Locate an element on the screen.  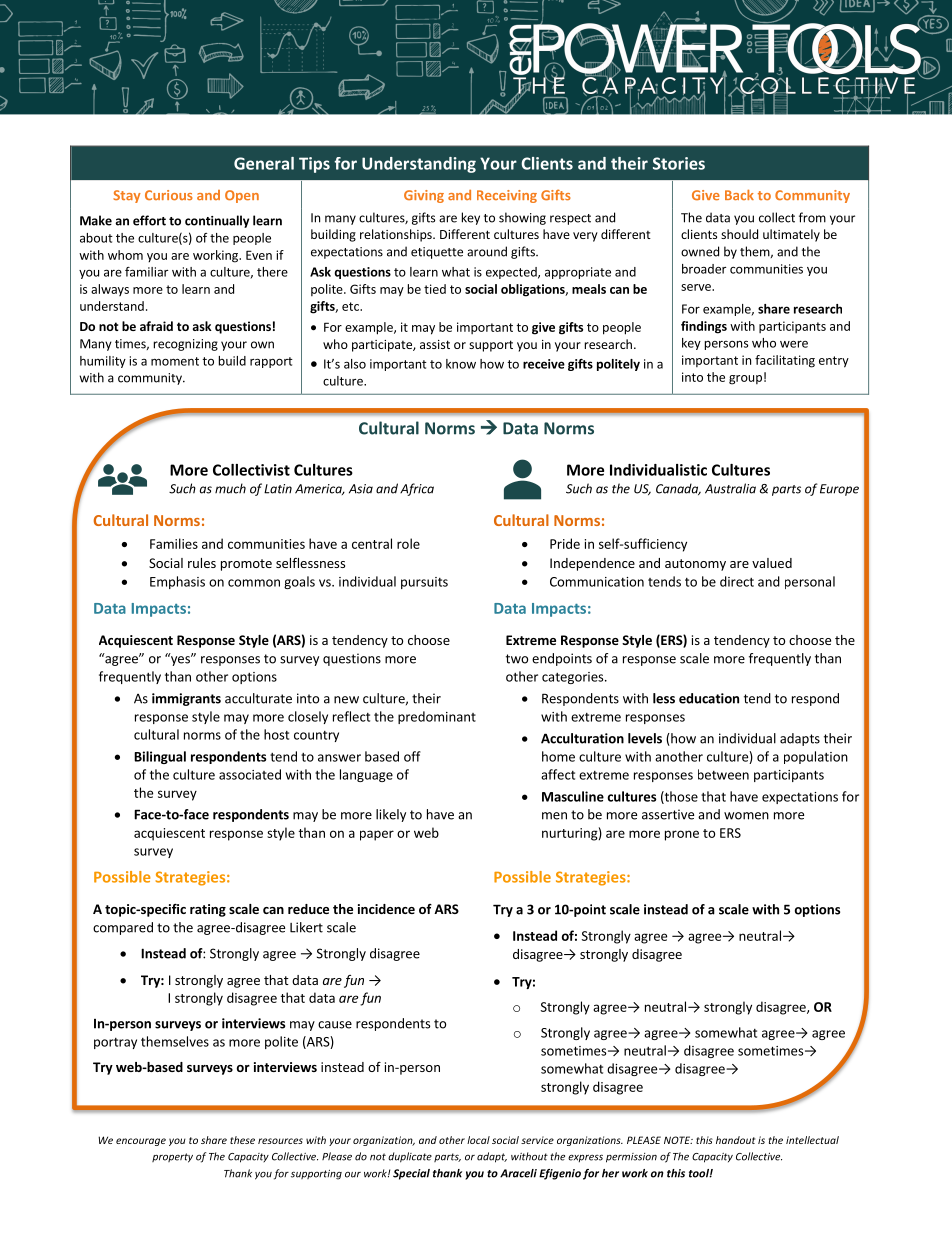
Back is located at coordinates (739, 195).
